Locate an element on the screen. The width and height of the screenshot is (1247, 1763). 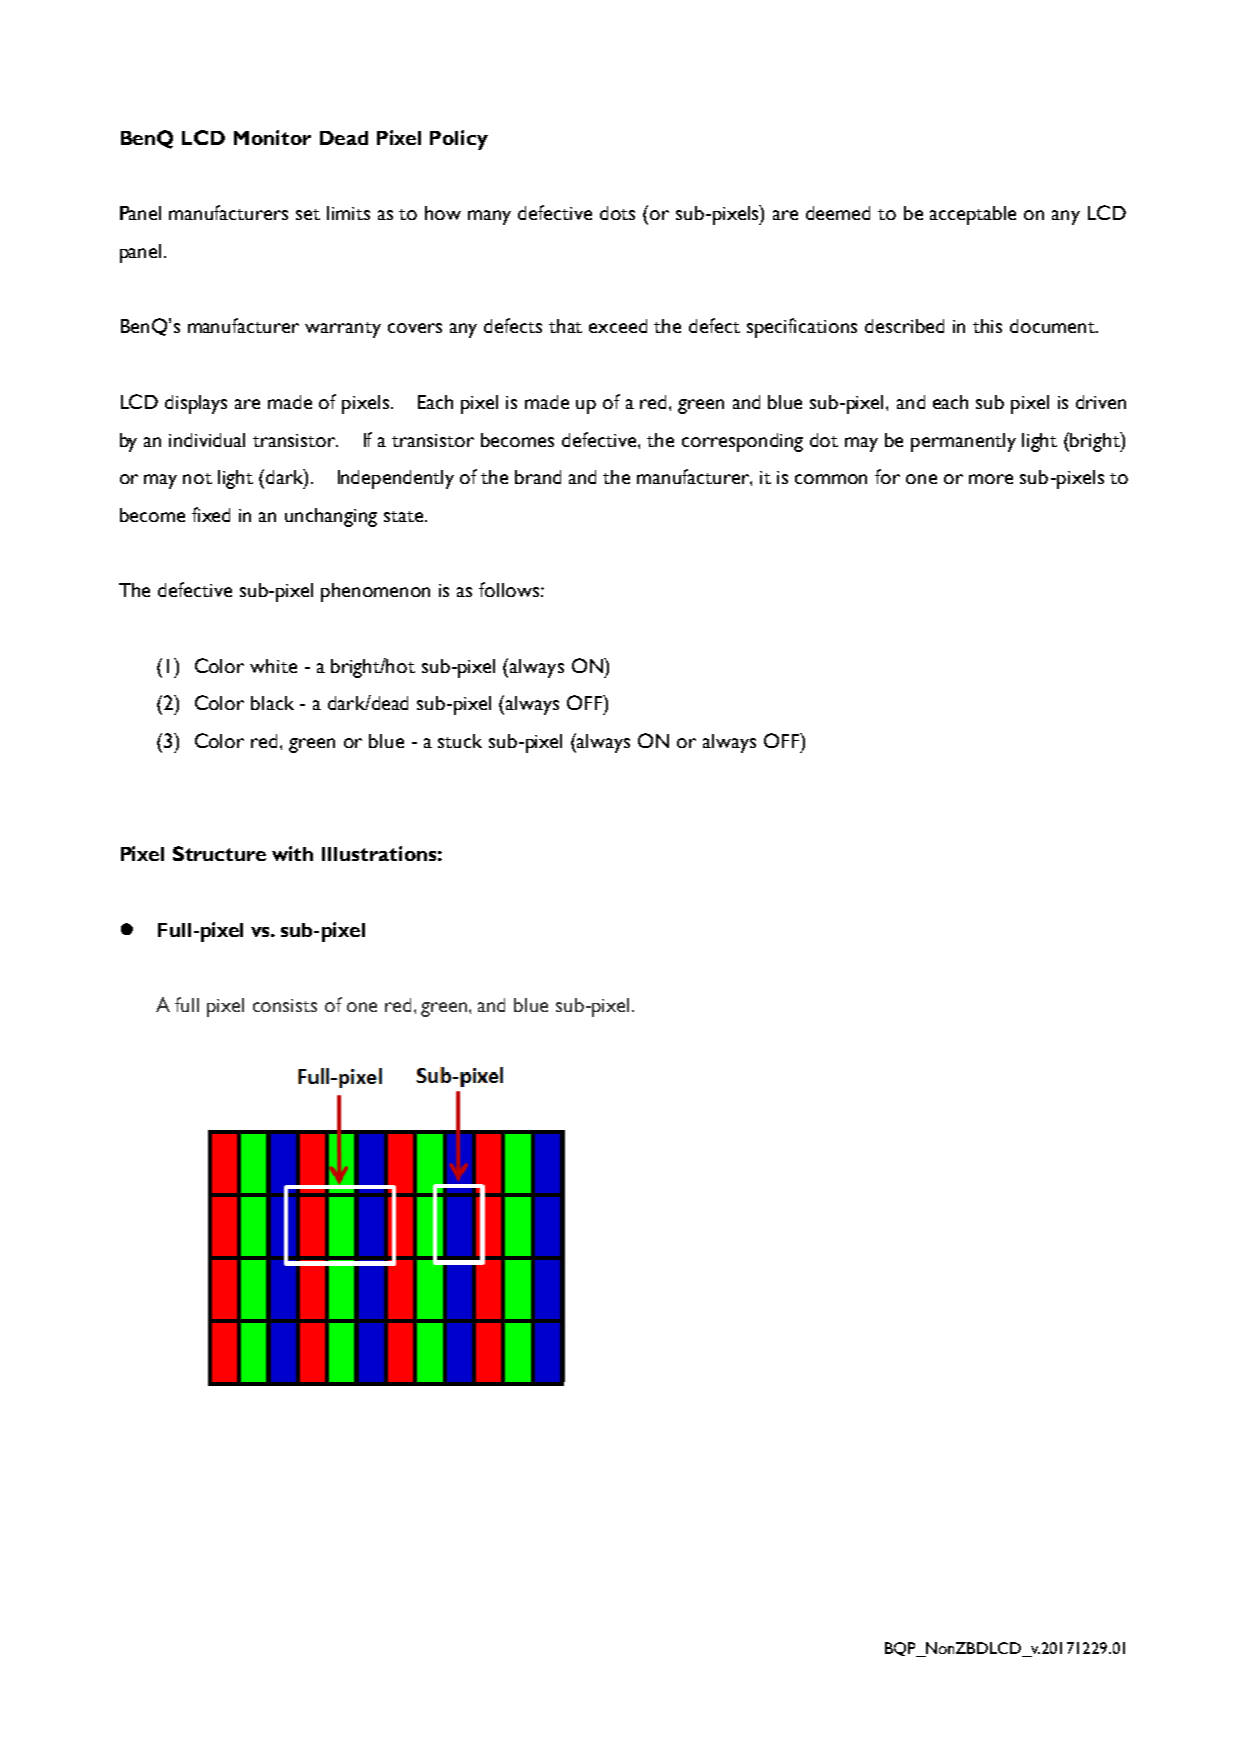
dots is located at coordinates (617, 213).
